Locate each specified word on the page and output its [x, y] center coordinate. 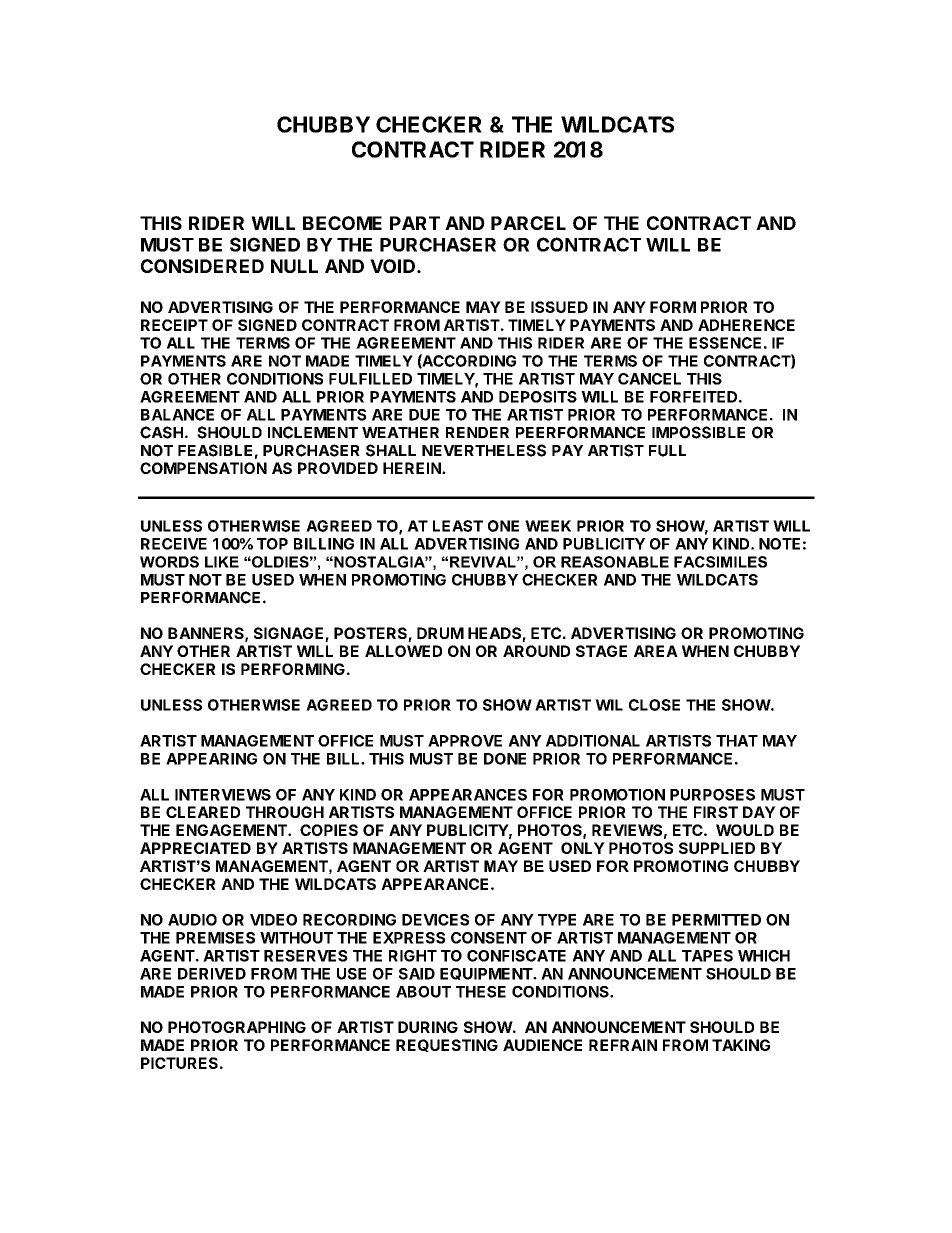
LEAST [458, 526]
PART [415, 223]
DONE [505, 759]
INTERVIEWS [223, 795]
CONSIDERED [202, 266]
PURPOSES [712, 795]
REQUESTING [447, 1045]
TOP [272, 544]
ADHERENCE [746, 325]
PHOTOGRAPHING [237, 1027]
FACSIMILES [720, 562]
